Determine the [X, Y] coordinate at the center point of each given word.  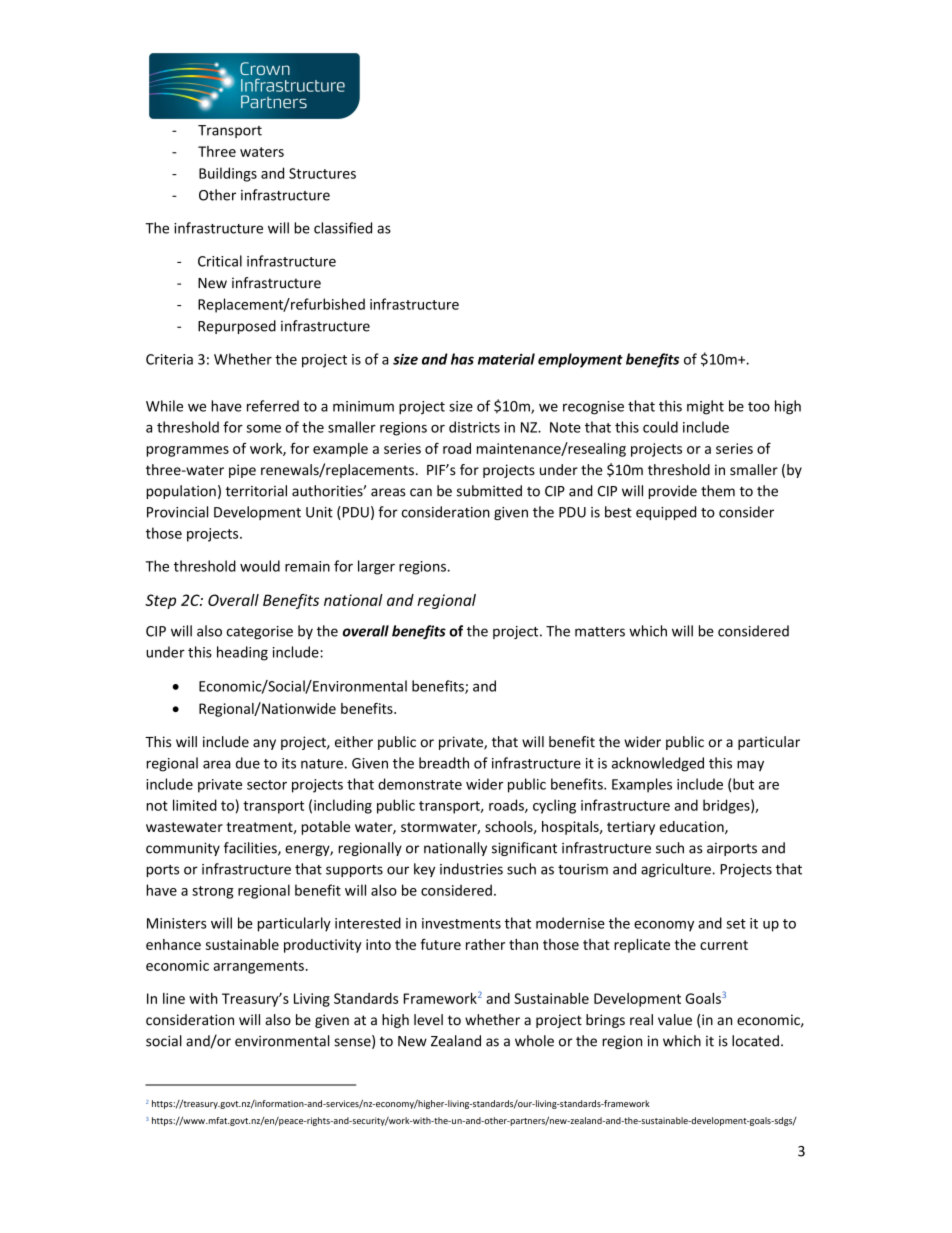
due [248, 763]
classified [343, 228]
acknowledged [658, 764]
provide [673, 492]
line [174, 998]
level [428, 1020]
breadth [444, 763]
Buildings [228, 174]
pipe [242, 471]
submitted [489, 491]
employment [580, 360]
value [675, 1020]
